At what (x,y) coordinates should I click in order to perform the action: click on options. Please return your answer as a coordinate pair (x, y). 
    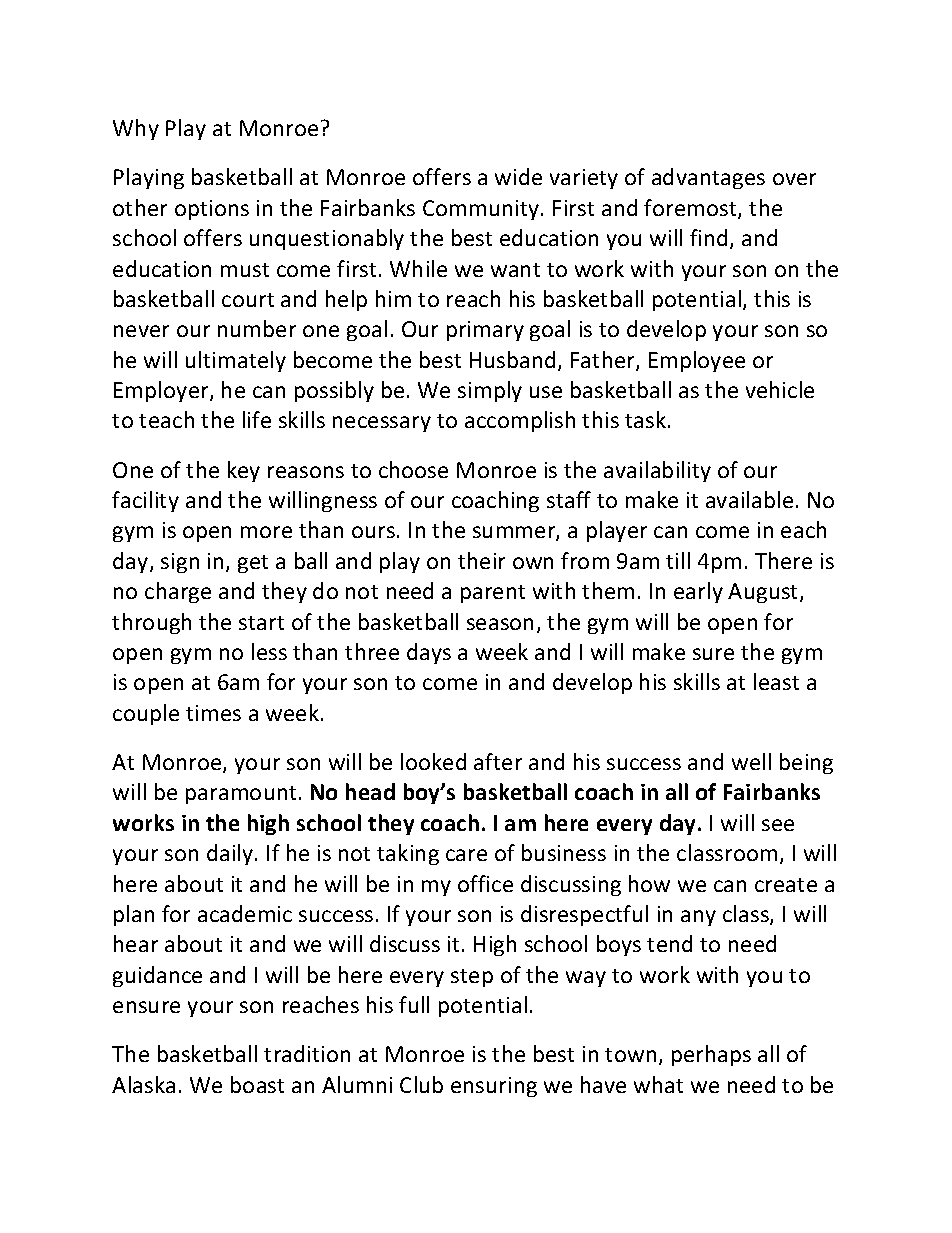
    Looking at the image, I should click on (212, 210).
